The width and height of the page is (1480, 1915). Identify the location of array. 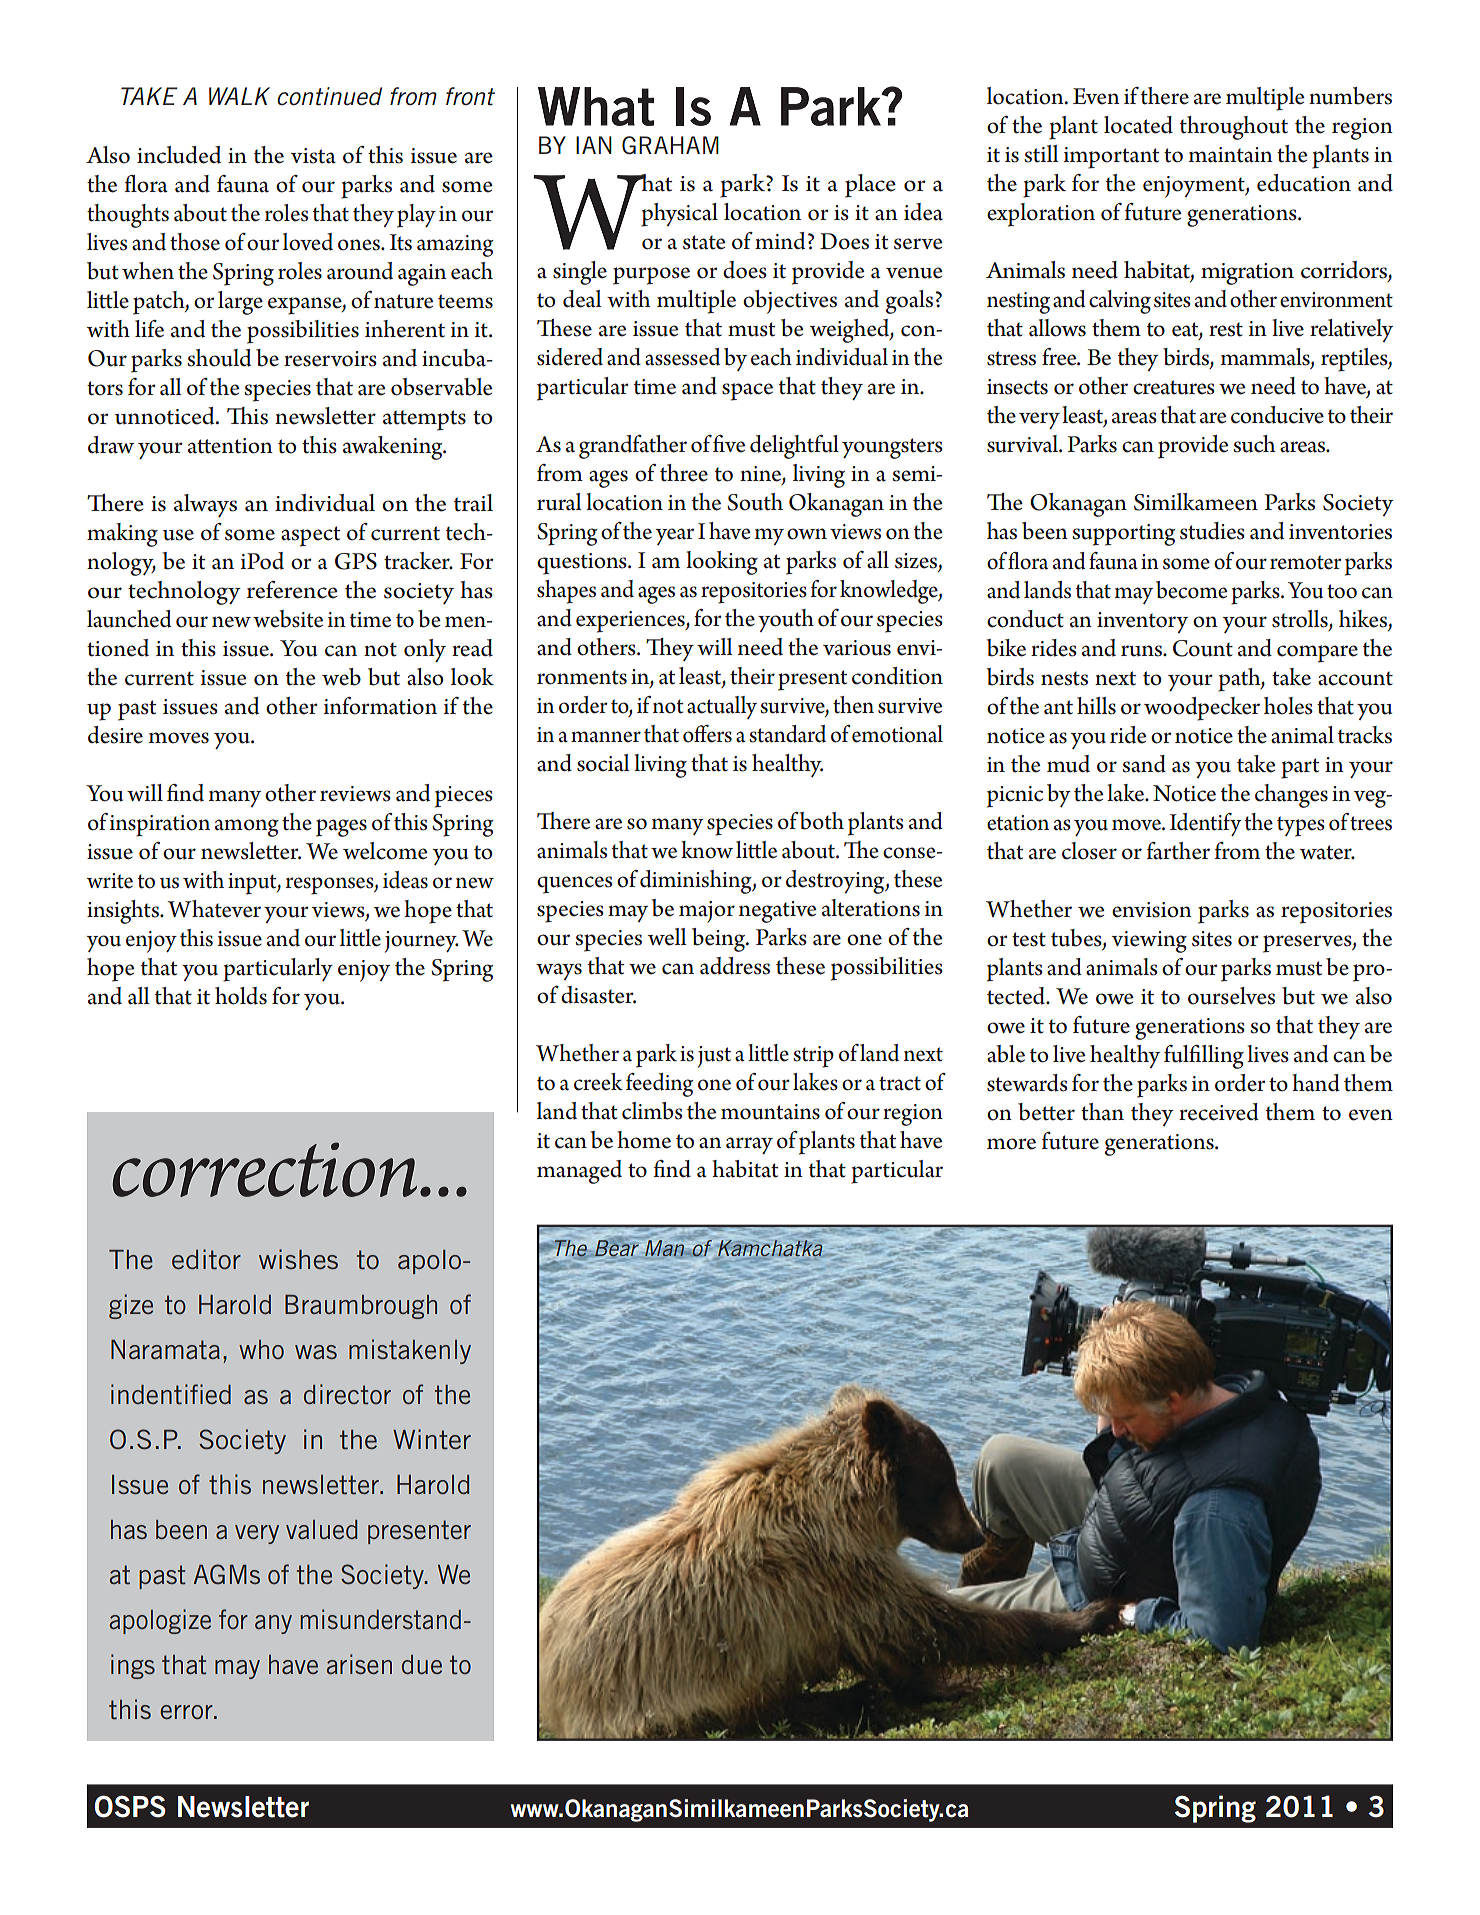
(749, 1145).
